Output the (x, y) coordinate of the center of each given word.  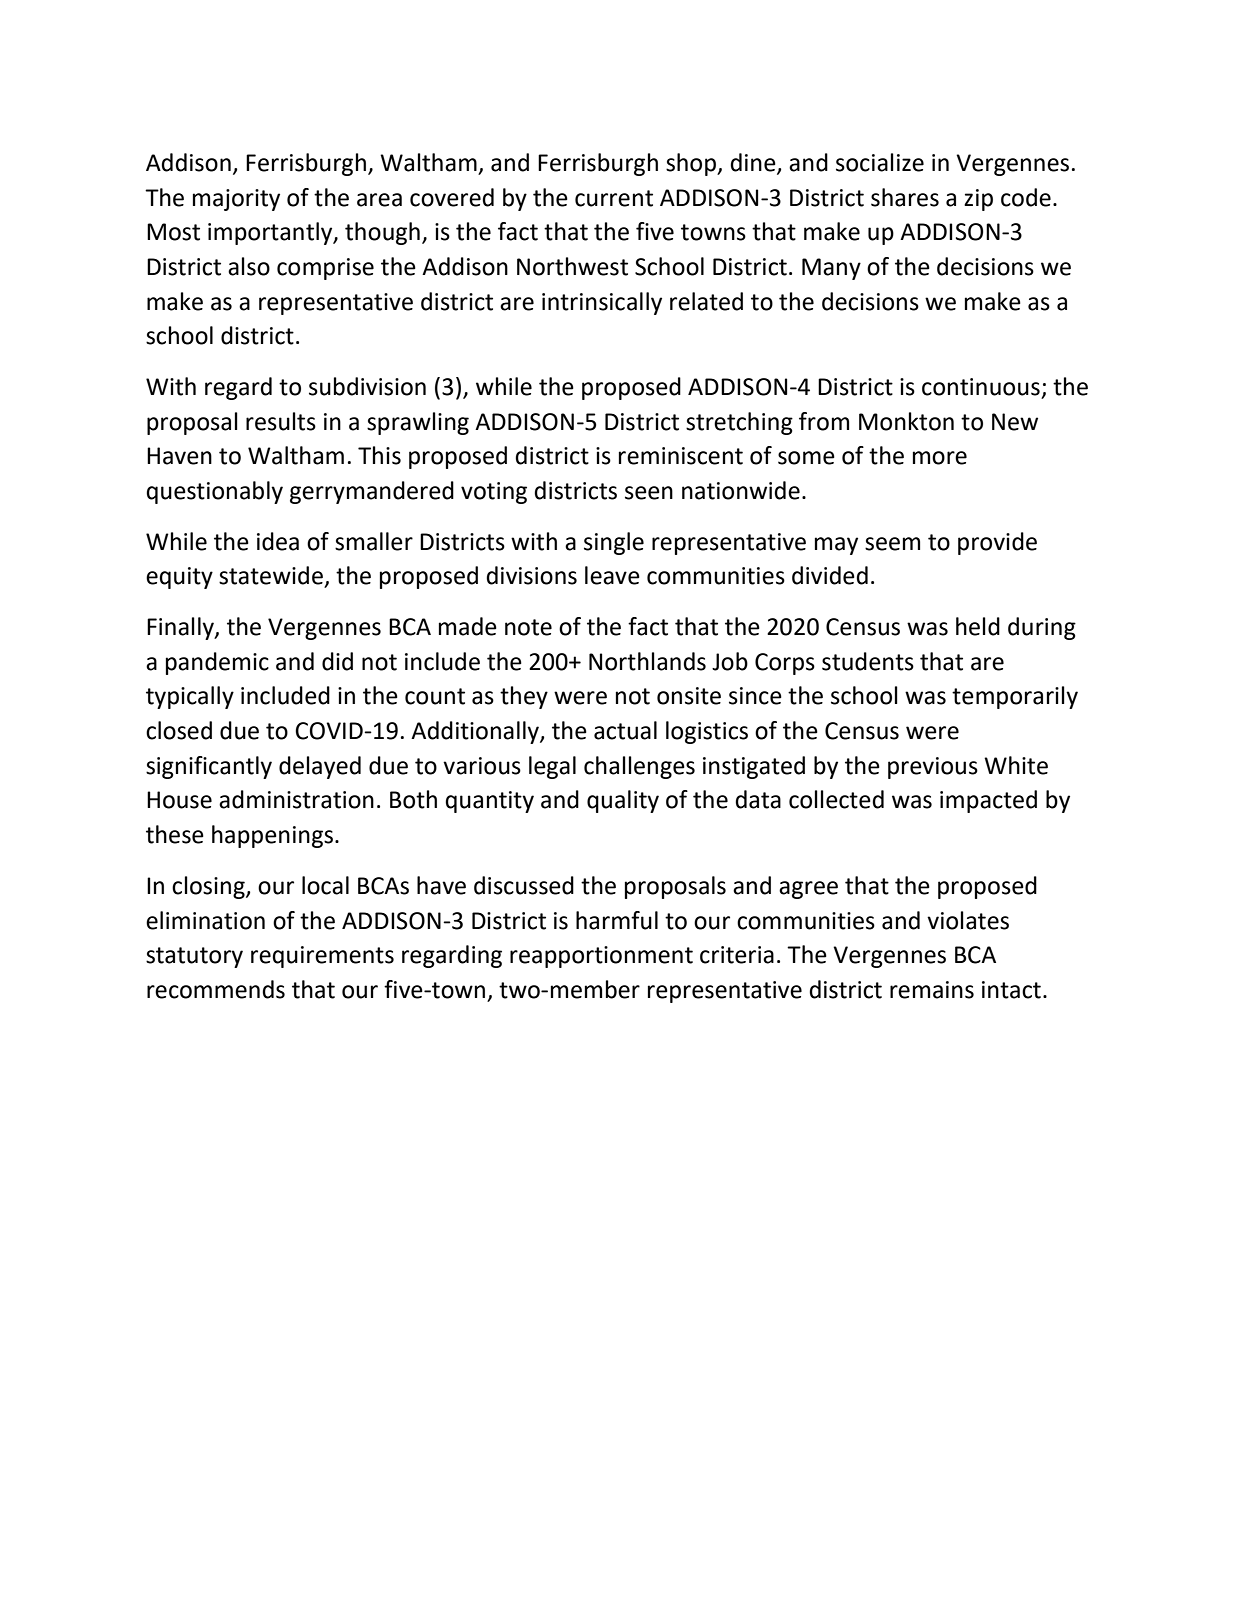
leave (612, 575)
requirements (322, 957)
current (614, 198)
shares (905, 197)
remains (932, 990)
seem (892, 544)
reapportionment (601, 957)
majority (236, 200)
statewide (271, 575)
